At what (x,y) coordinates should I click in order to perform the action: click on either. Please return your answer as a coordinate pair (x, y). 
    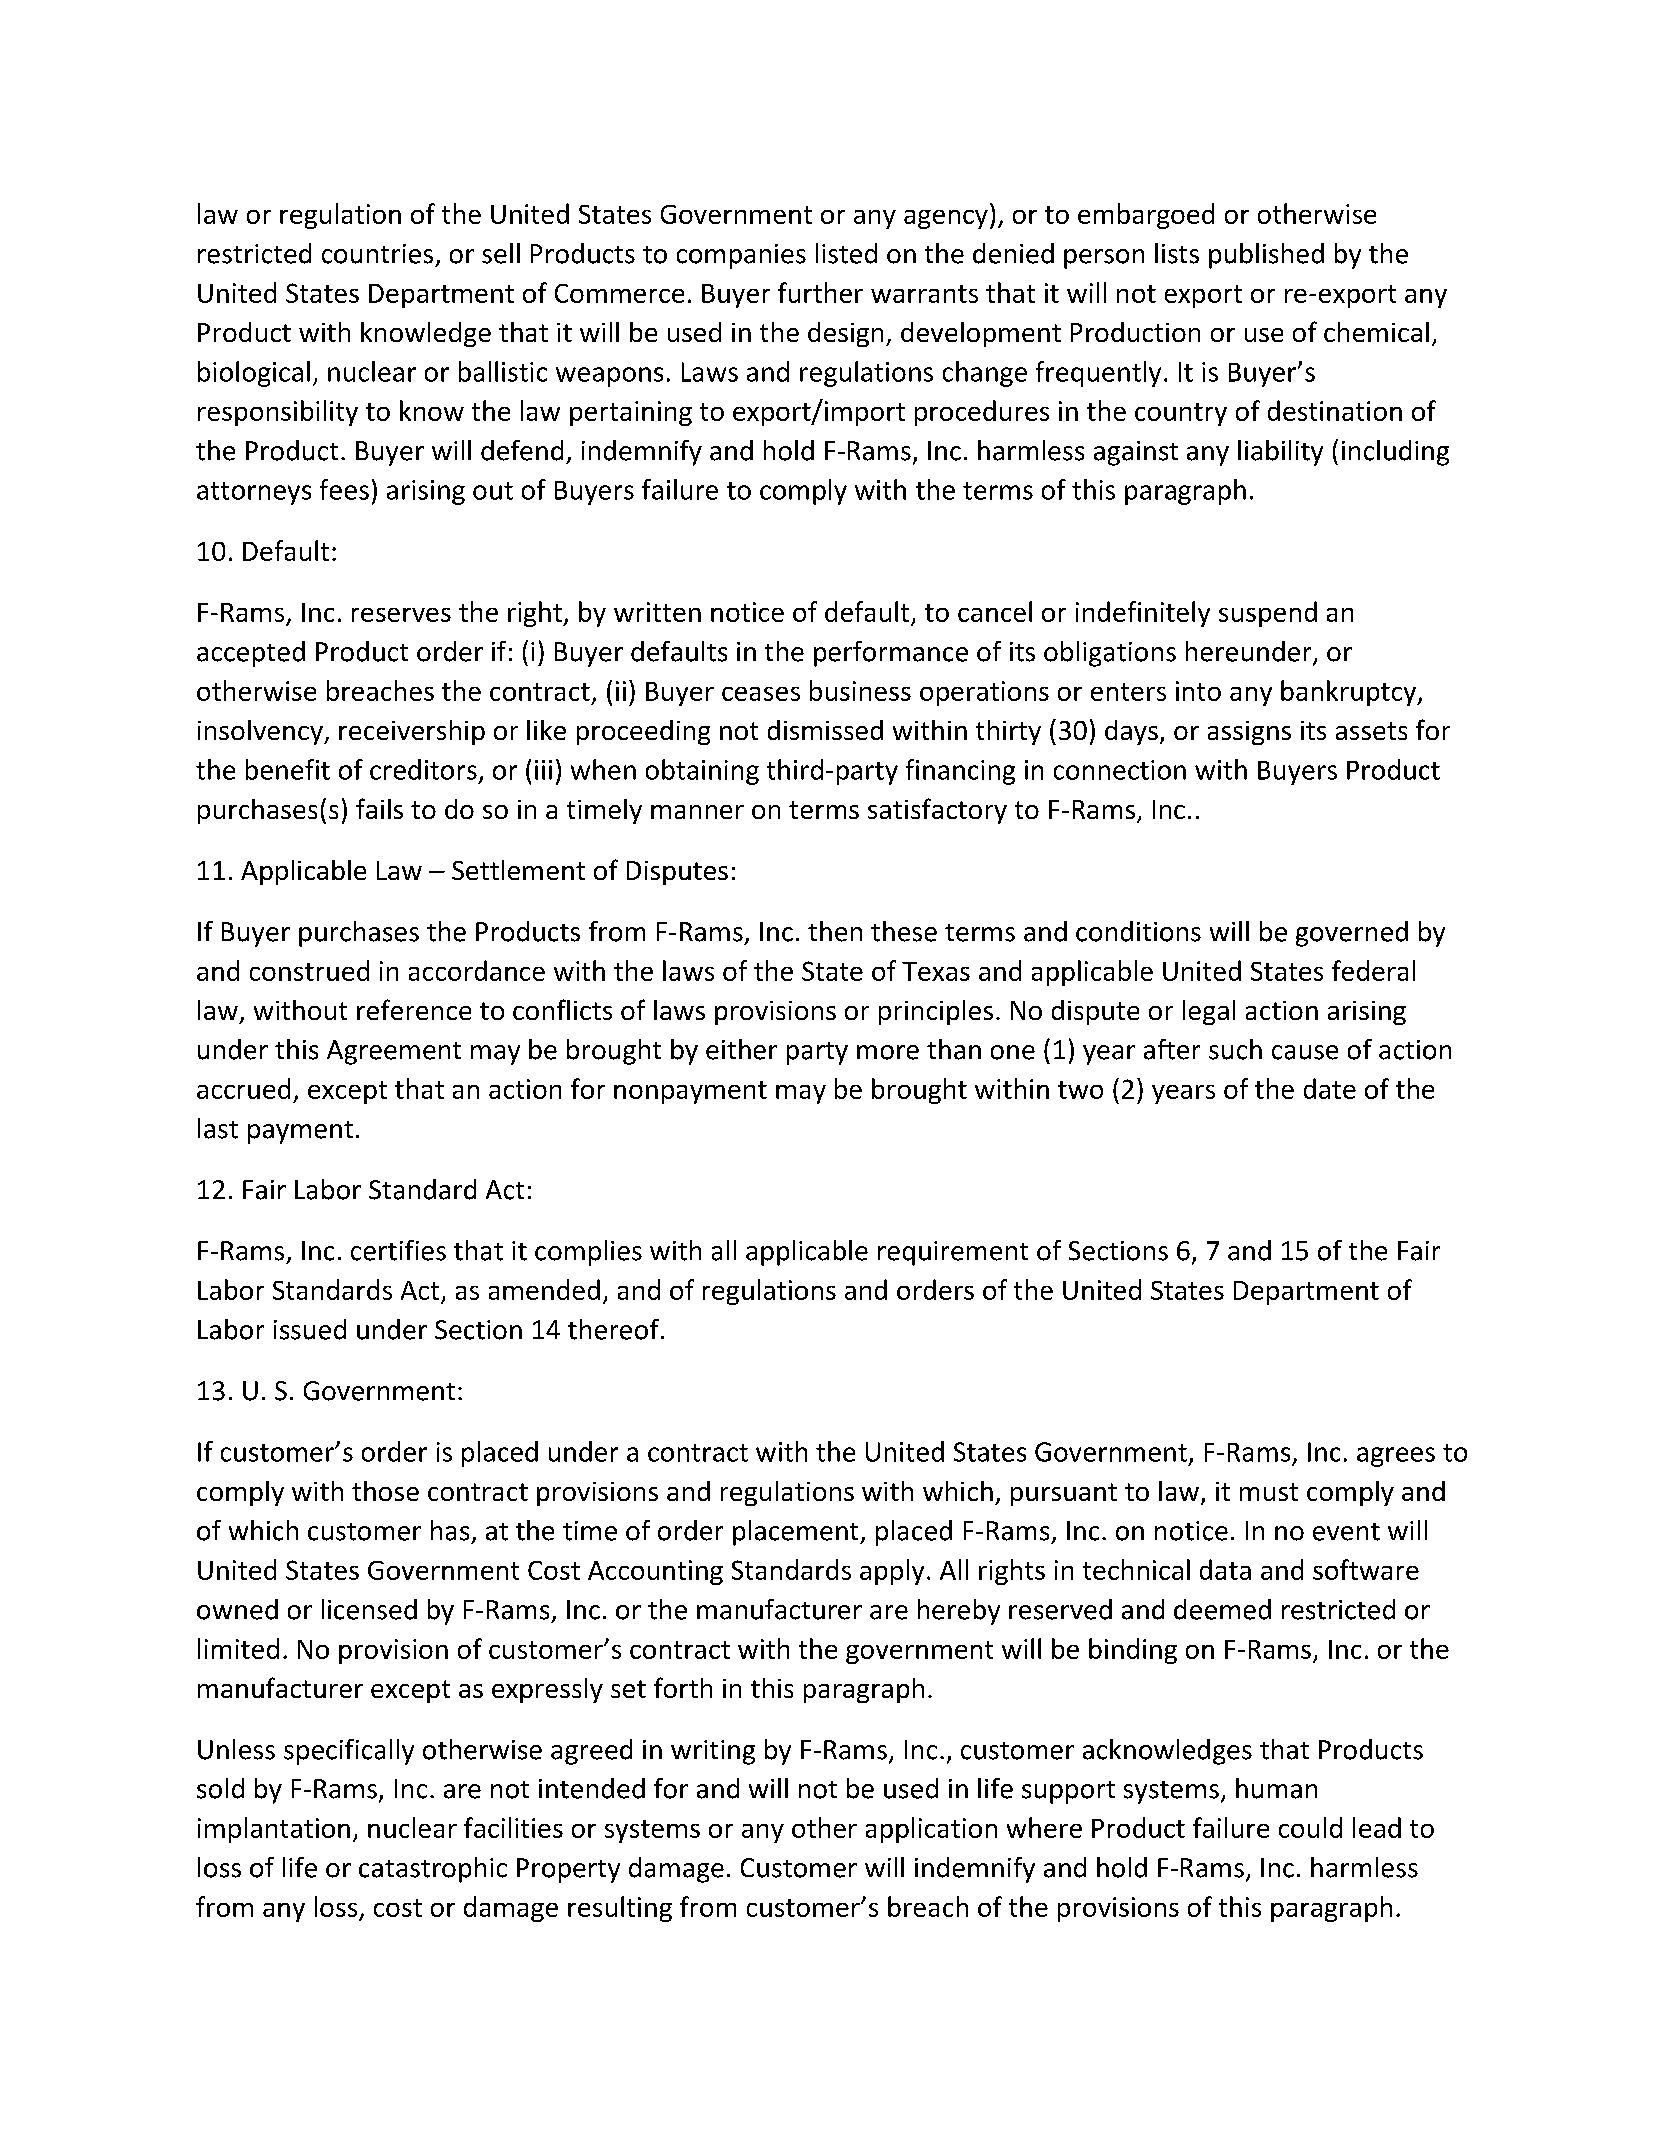
    Looking at the image, I should click on (741, 1049).
